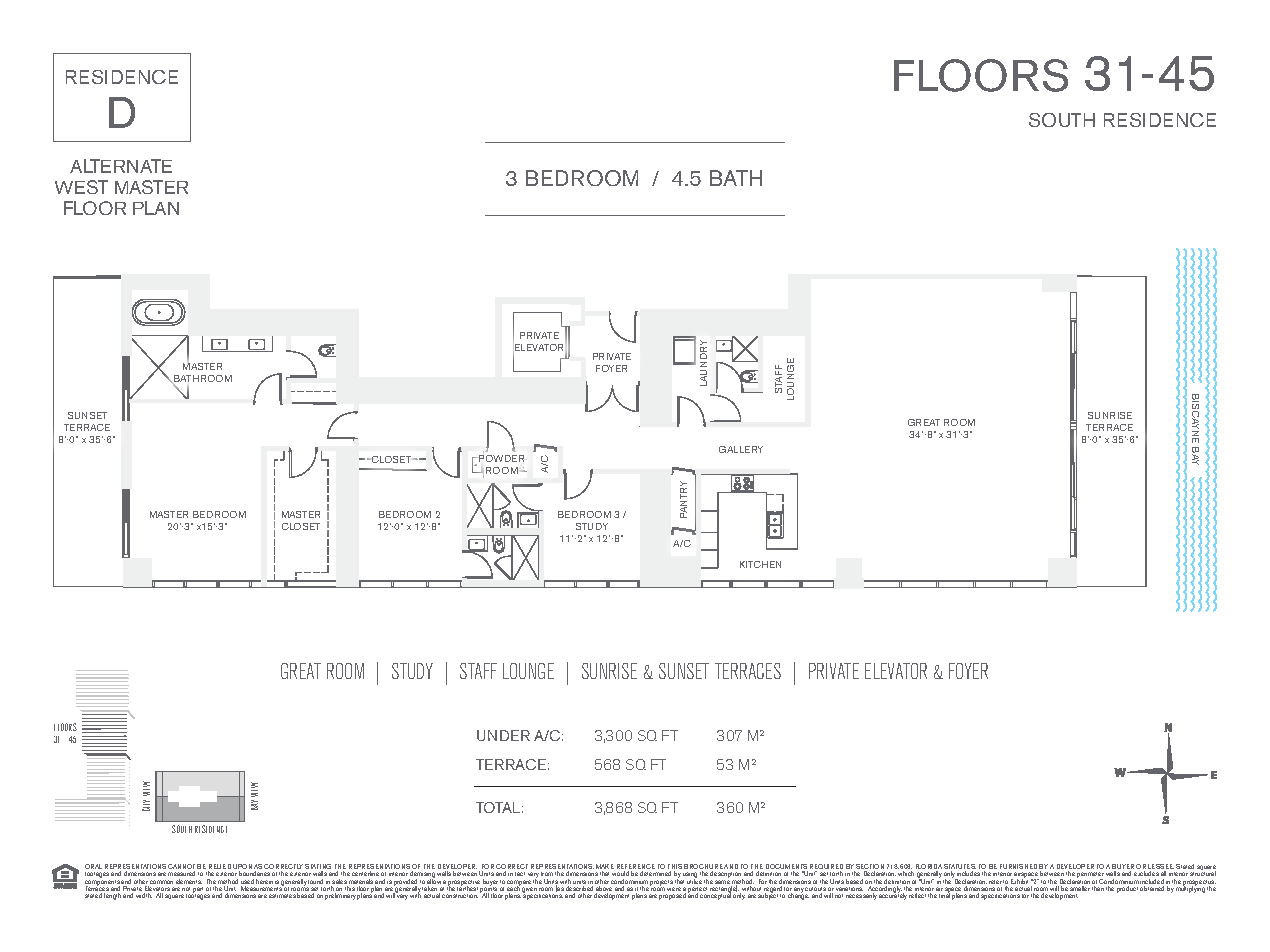  I want to click on common, so click(161, 882).
